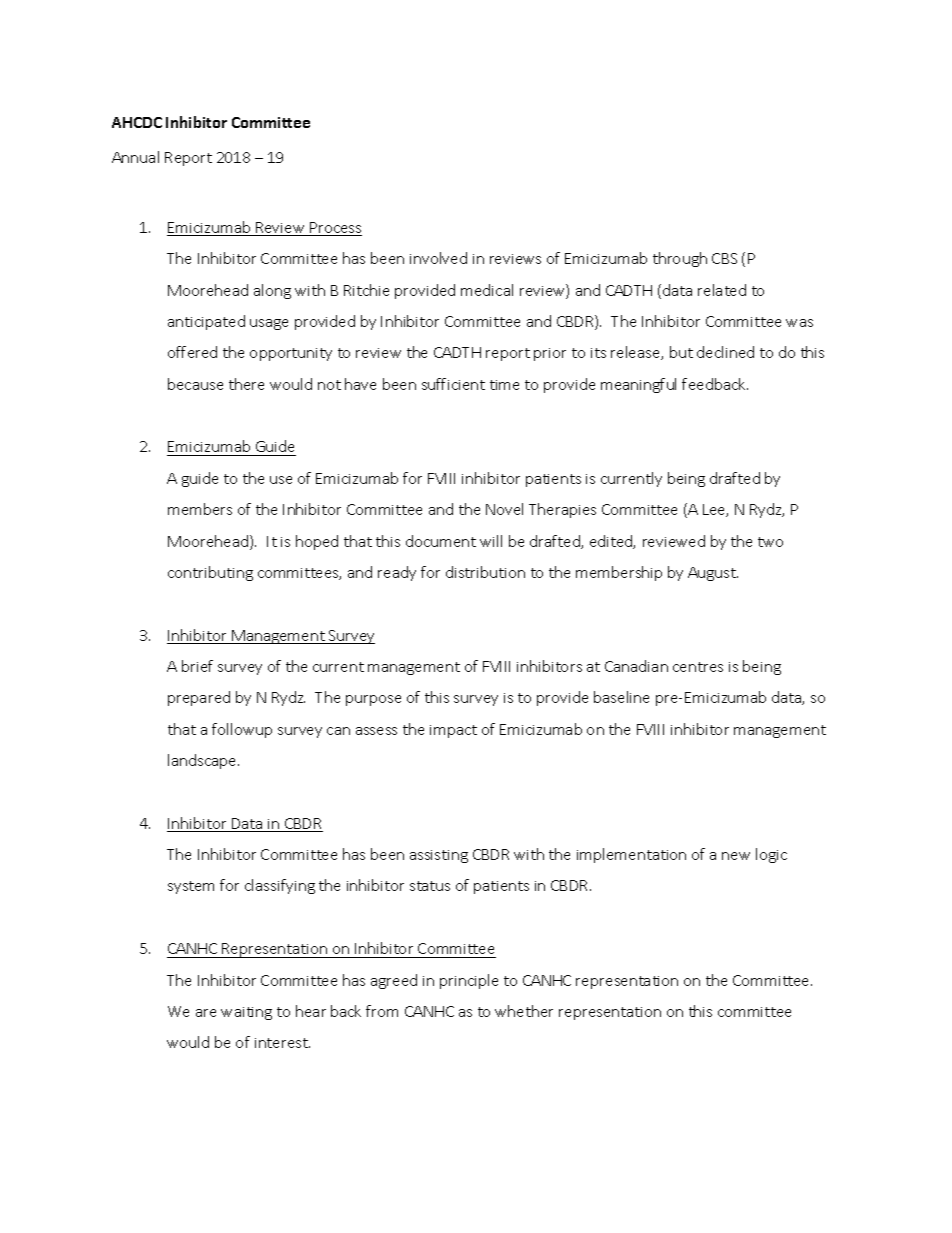 The height and width of the page is (1233, 952). I want to click on waiting, so click(246, 1013).
